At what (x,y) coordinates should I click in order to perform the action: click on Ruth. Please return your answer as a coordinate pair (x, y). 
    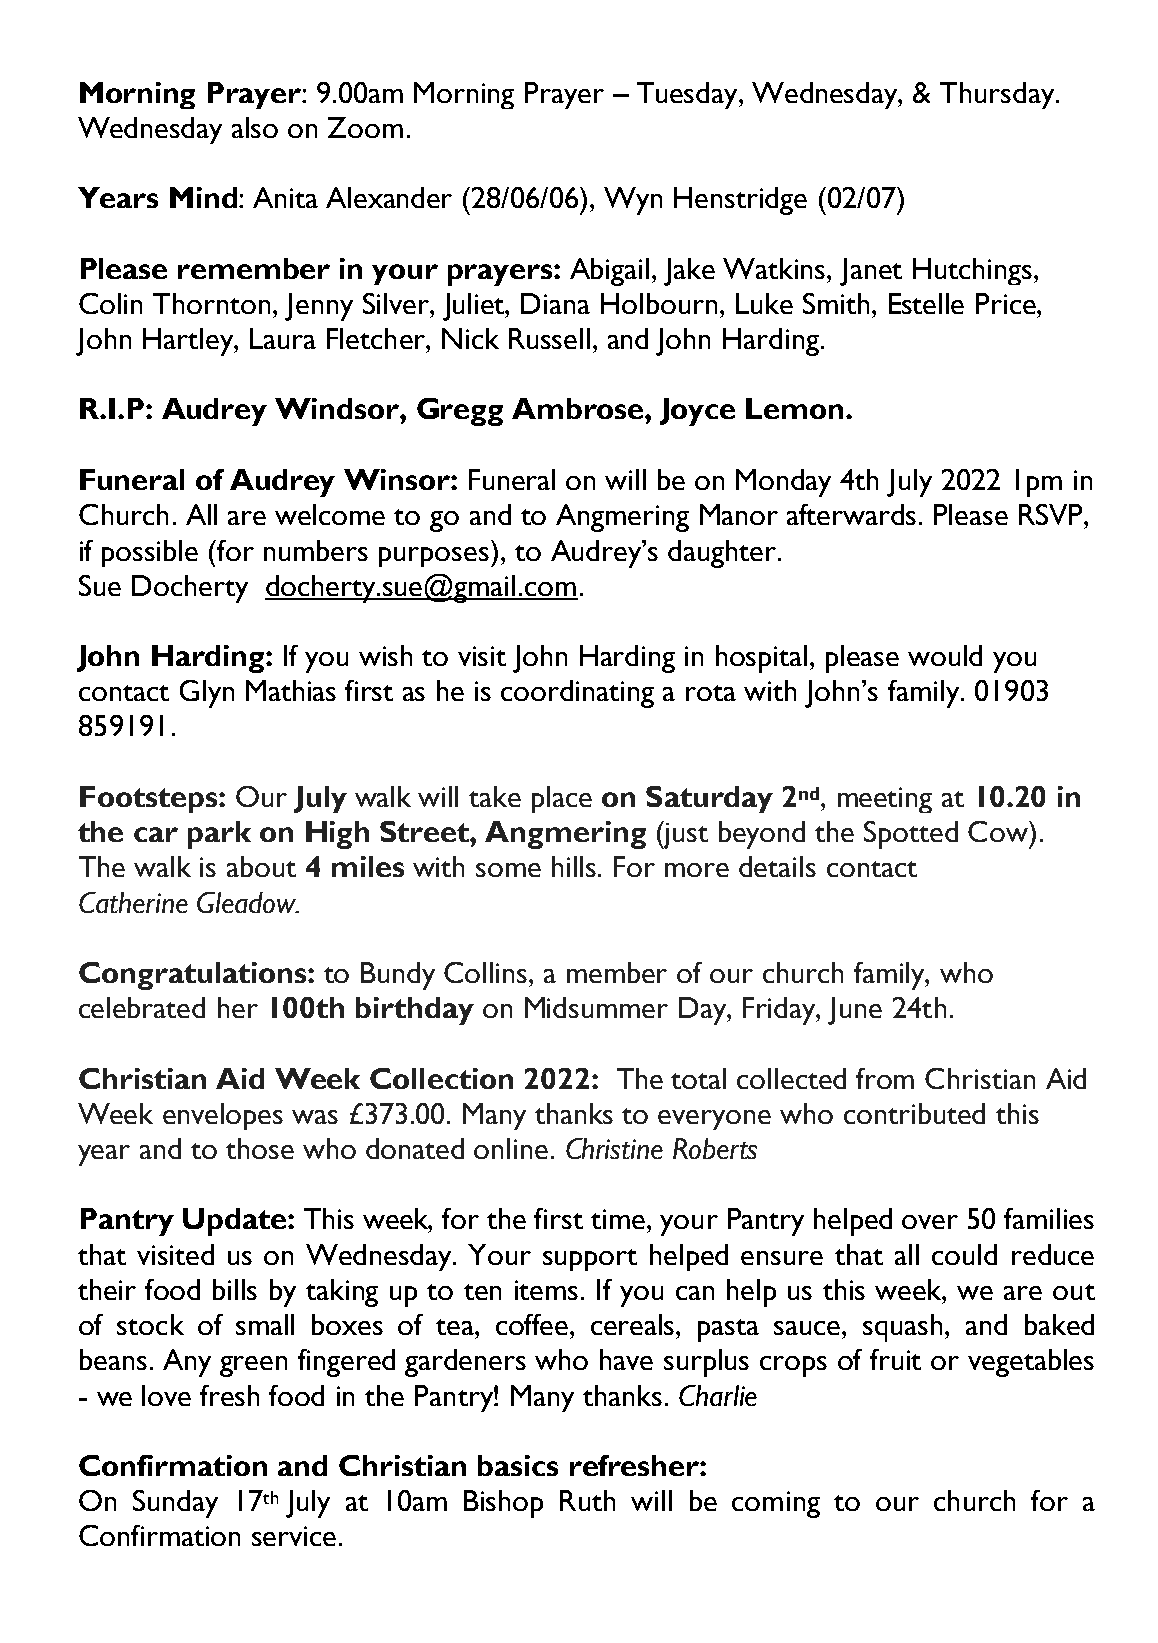
    Looking at the image, I should click on (587, 1500).
